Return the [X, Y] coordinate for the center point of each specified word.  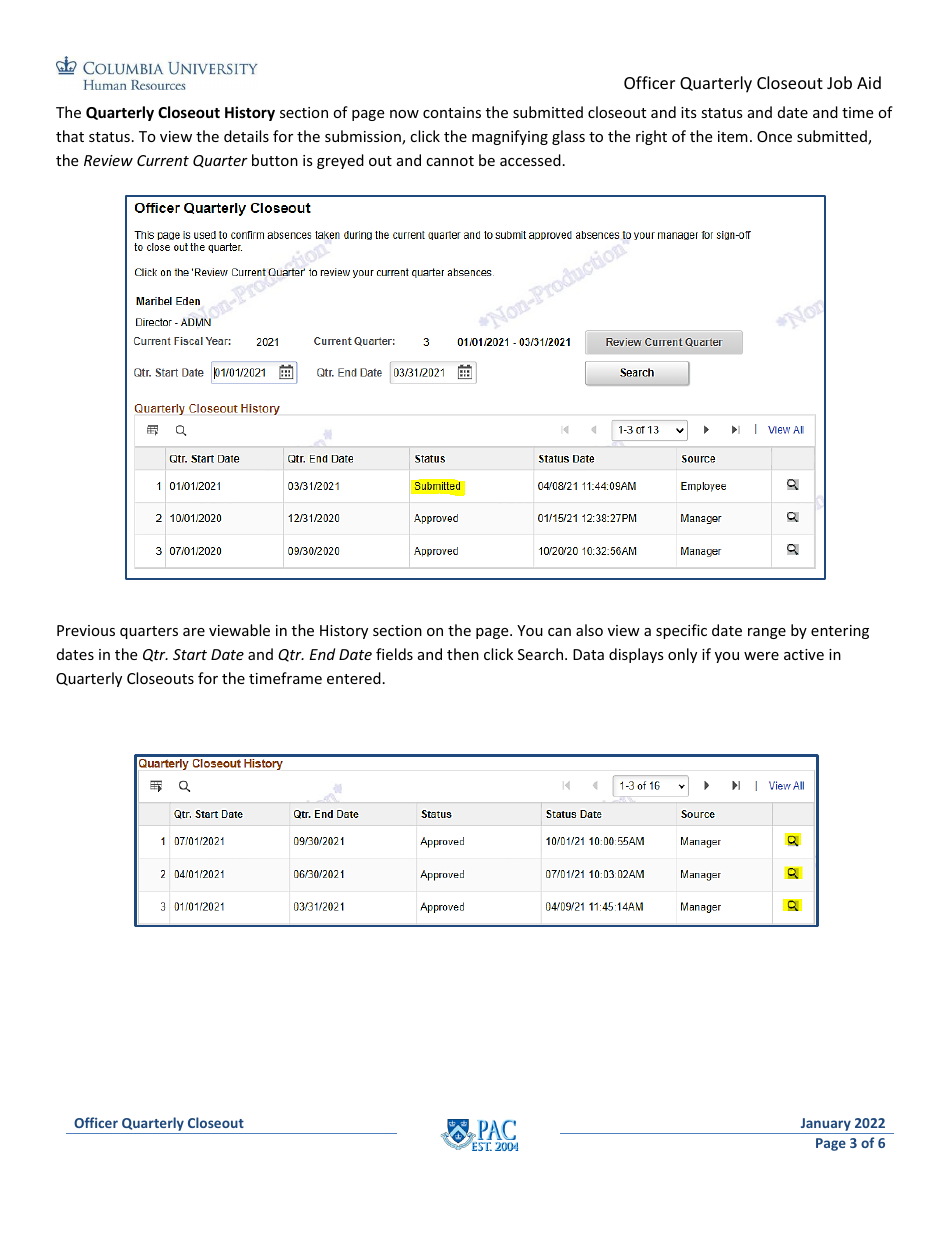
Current [163, 160]
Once [774, 136]
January [825, 1126]
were [761, 656]
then [463, 654]
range [767, 633]
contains [452, 112]
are [194, 632]
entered [354, 678]
